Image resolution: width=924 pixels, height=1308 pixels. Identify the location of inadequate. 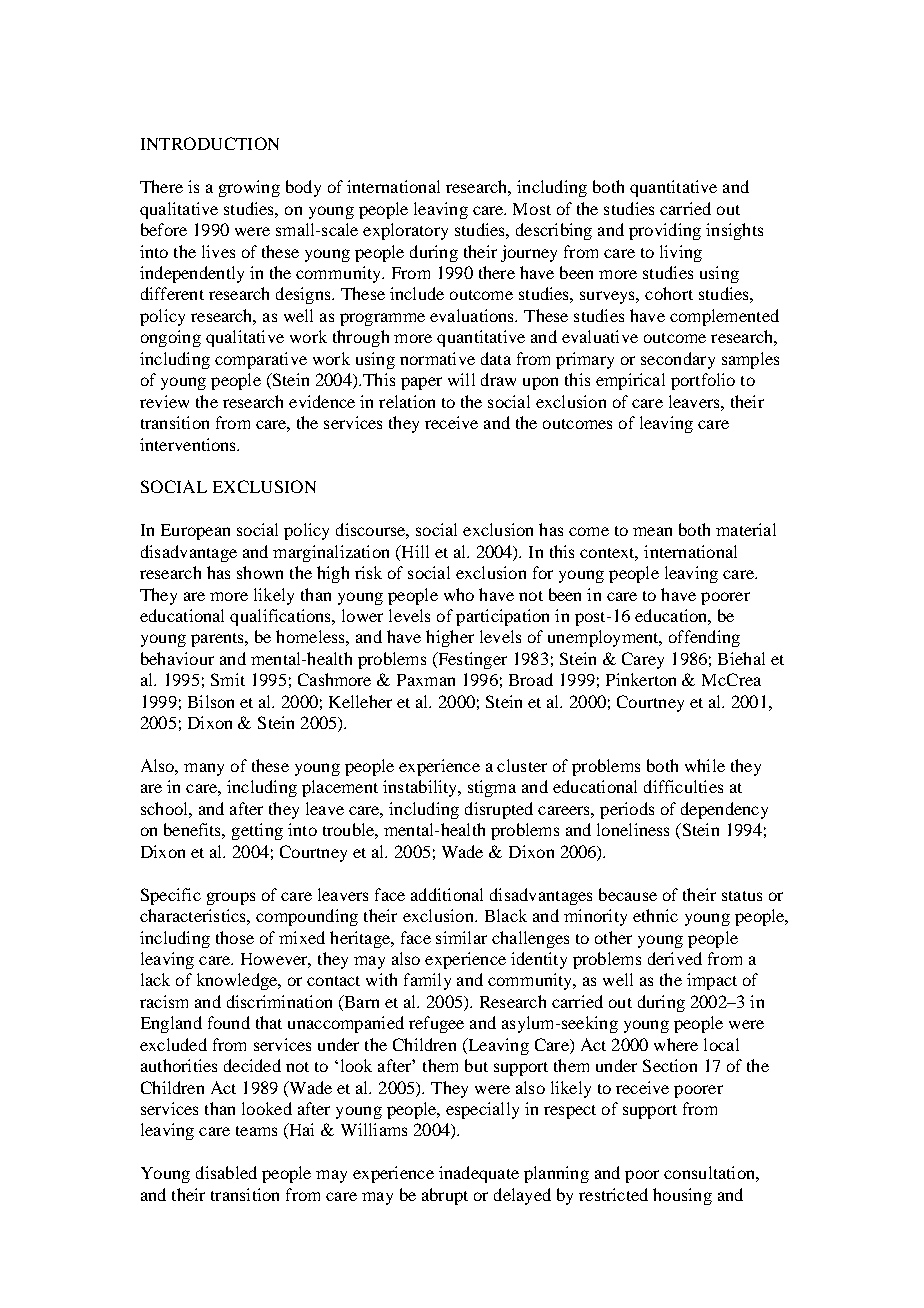
(479, 1174).
